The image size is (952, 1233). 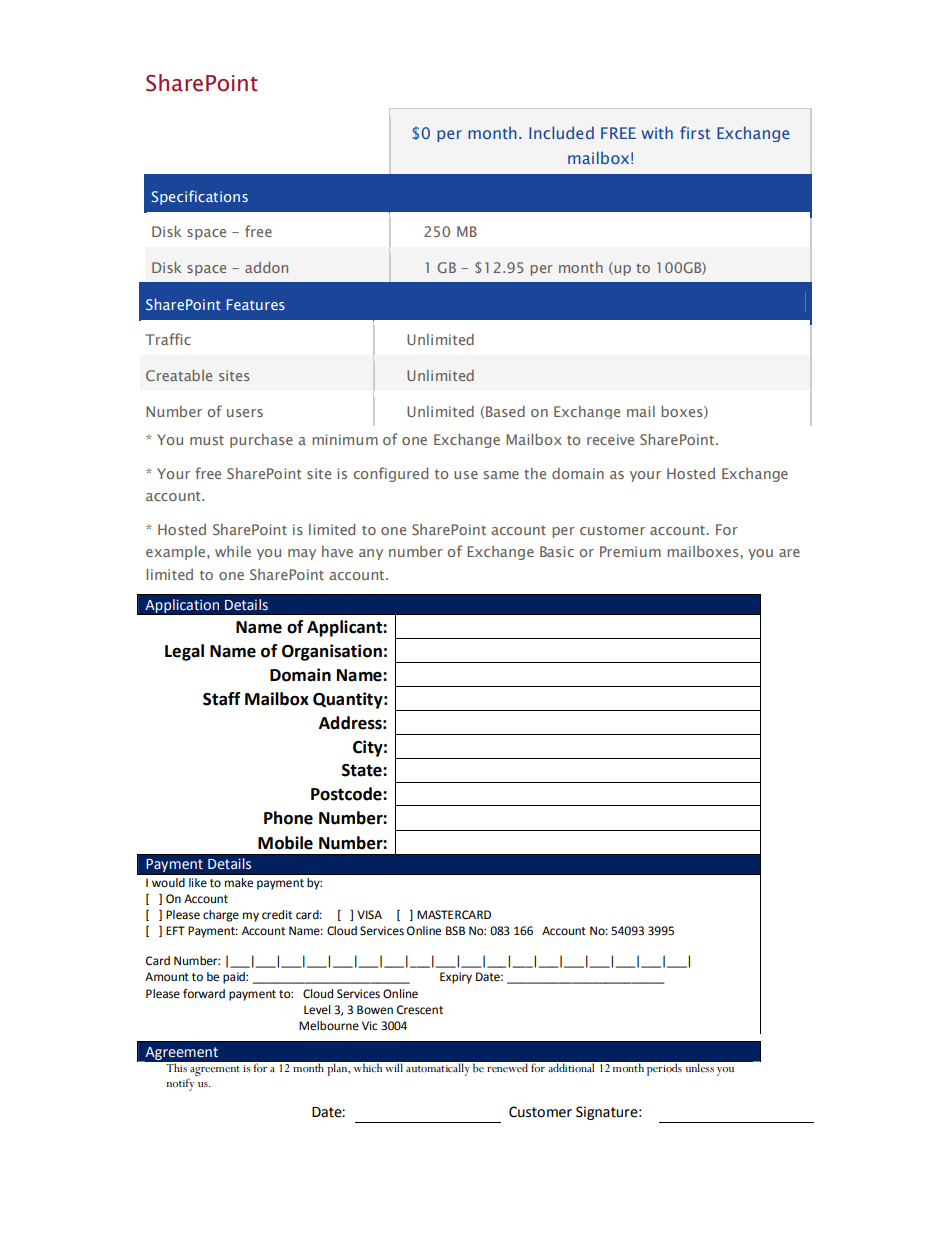 What do you see at coordinates (233, 551) in the screenshot?
I see `while` at bounding box center [233, 551].
